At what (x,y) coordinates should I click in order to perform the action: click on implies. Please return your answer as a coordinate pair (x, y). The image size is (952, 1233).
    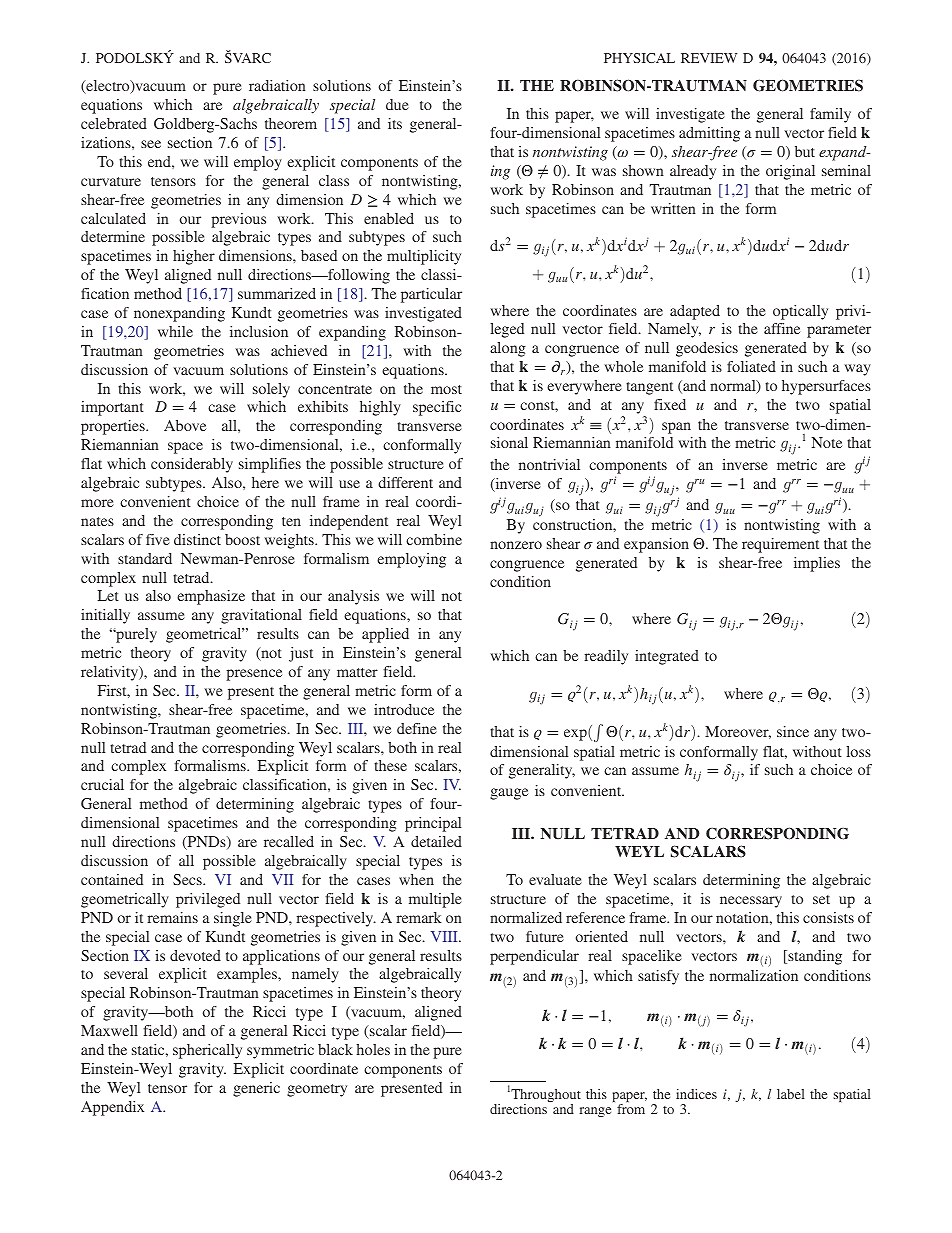
    Looking at the image, I should click on (817, 564).
